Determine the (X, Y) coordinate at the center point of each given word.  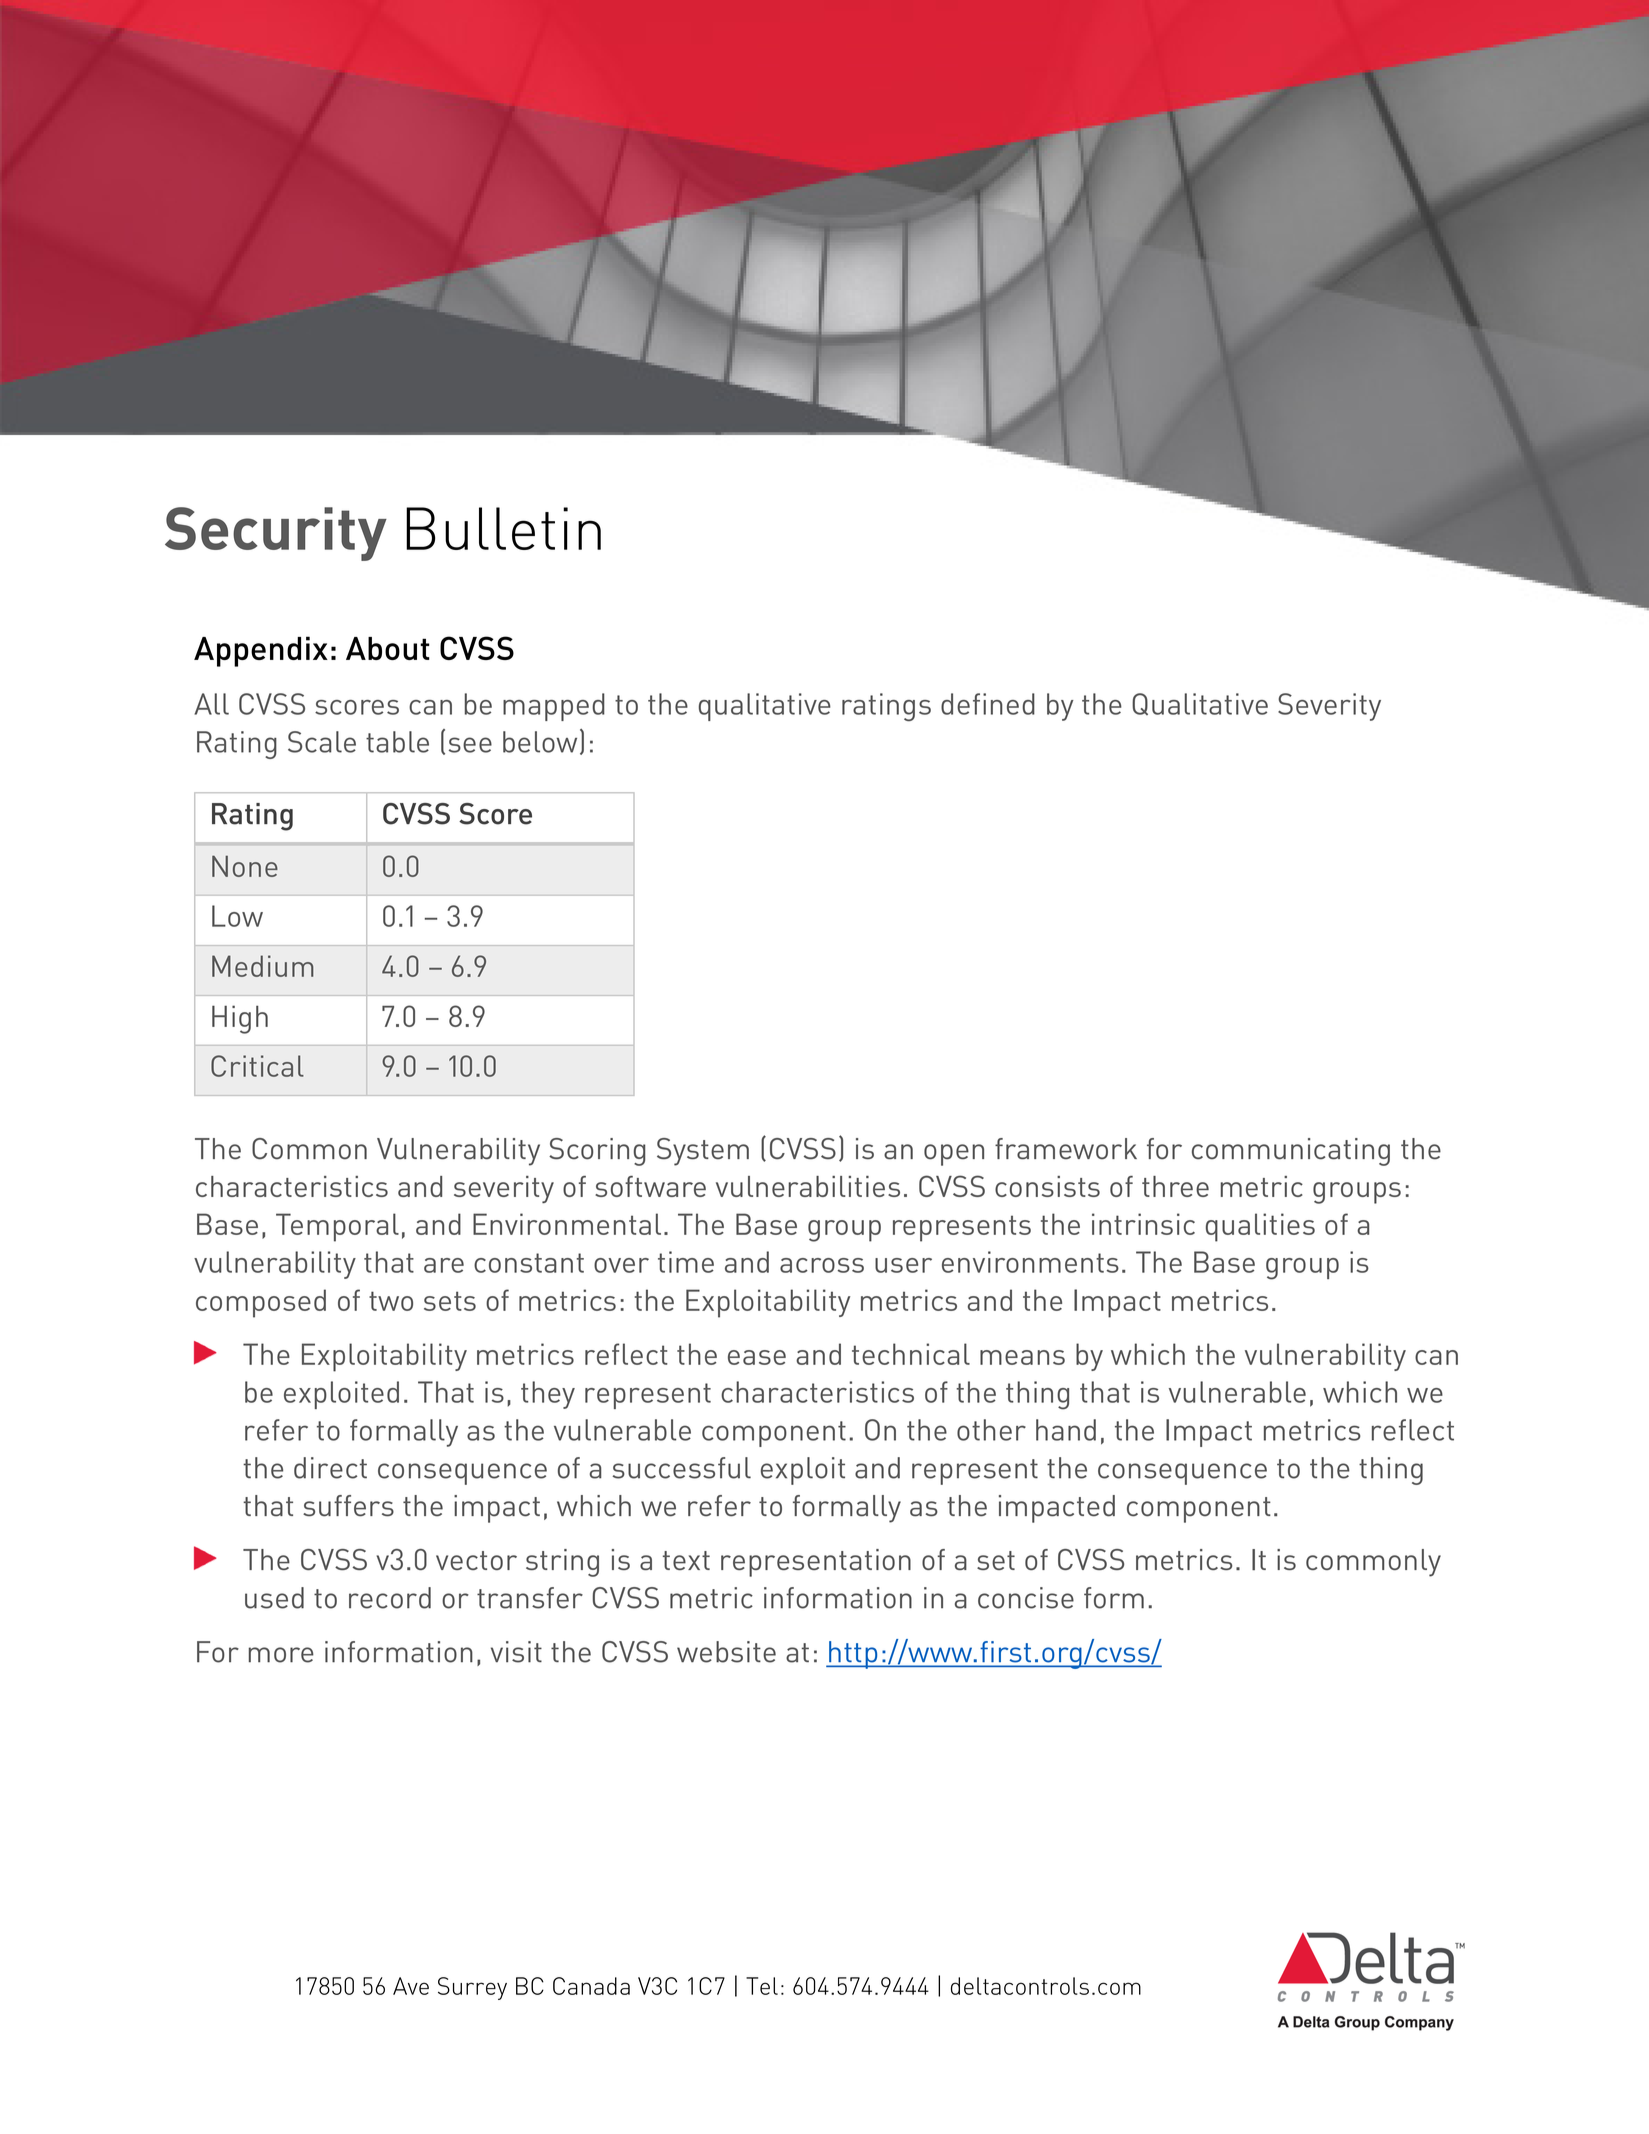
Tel (762, 1986)
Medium (263, 966)
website (726, 1652)
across (822, 1265)
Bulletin (503, 528)
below (540, 742)
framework (1066, 1149)
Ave (411, 1986)
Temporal (337, 1227)
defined (988, 704)
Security (276, 534)
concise (1026, 1598)
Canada (591, 1986)
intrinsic (1143, 1224)
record (390, 1598)
